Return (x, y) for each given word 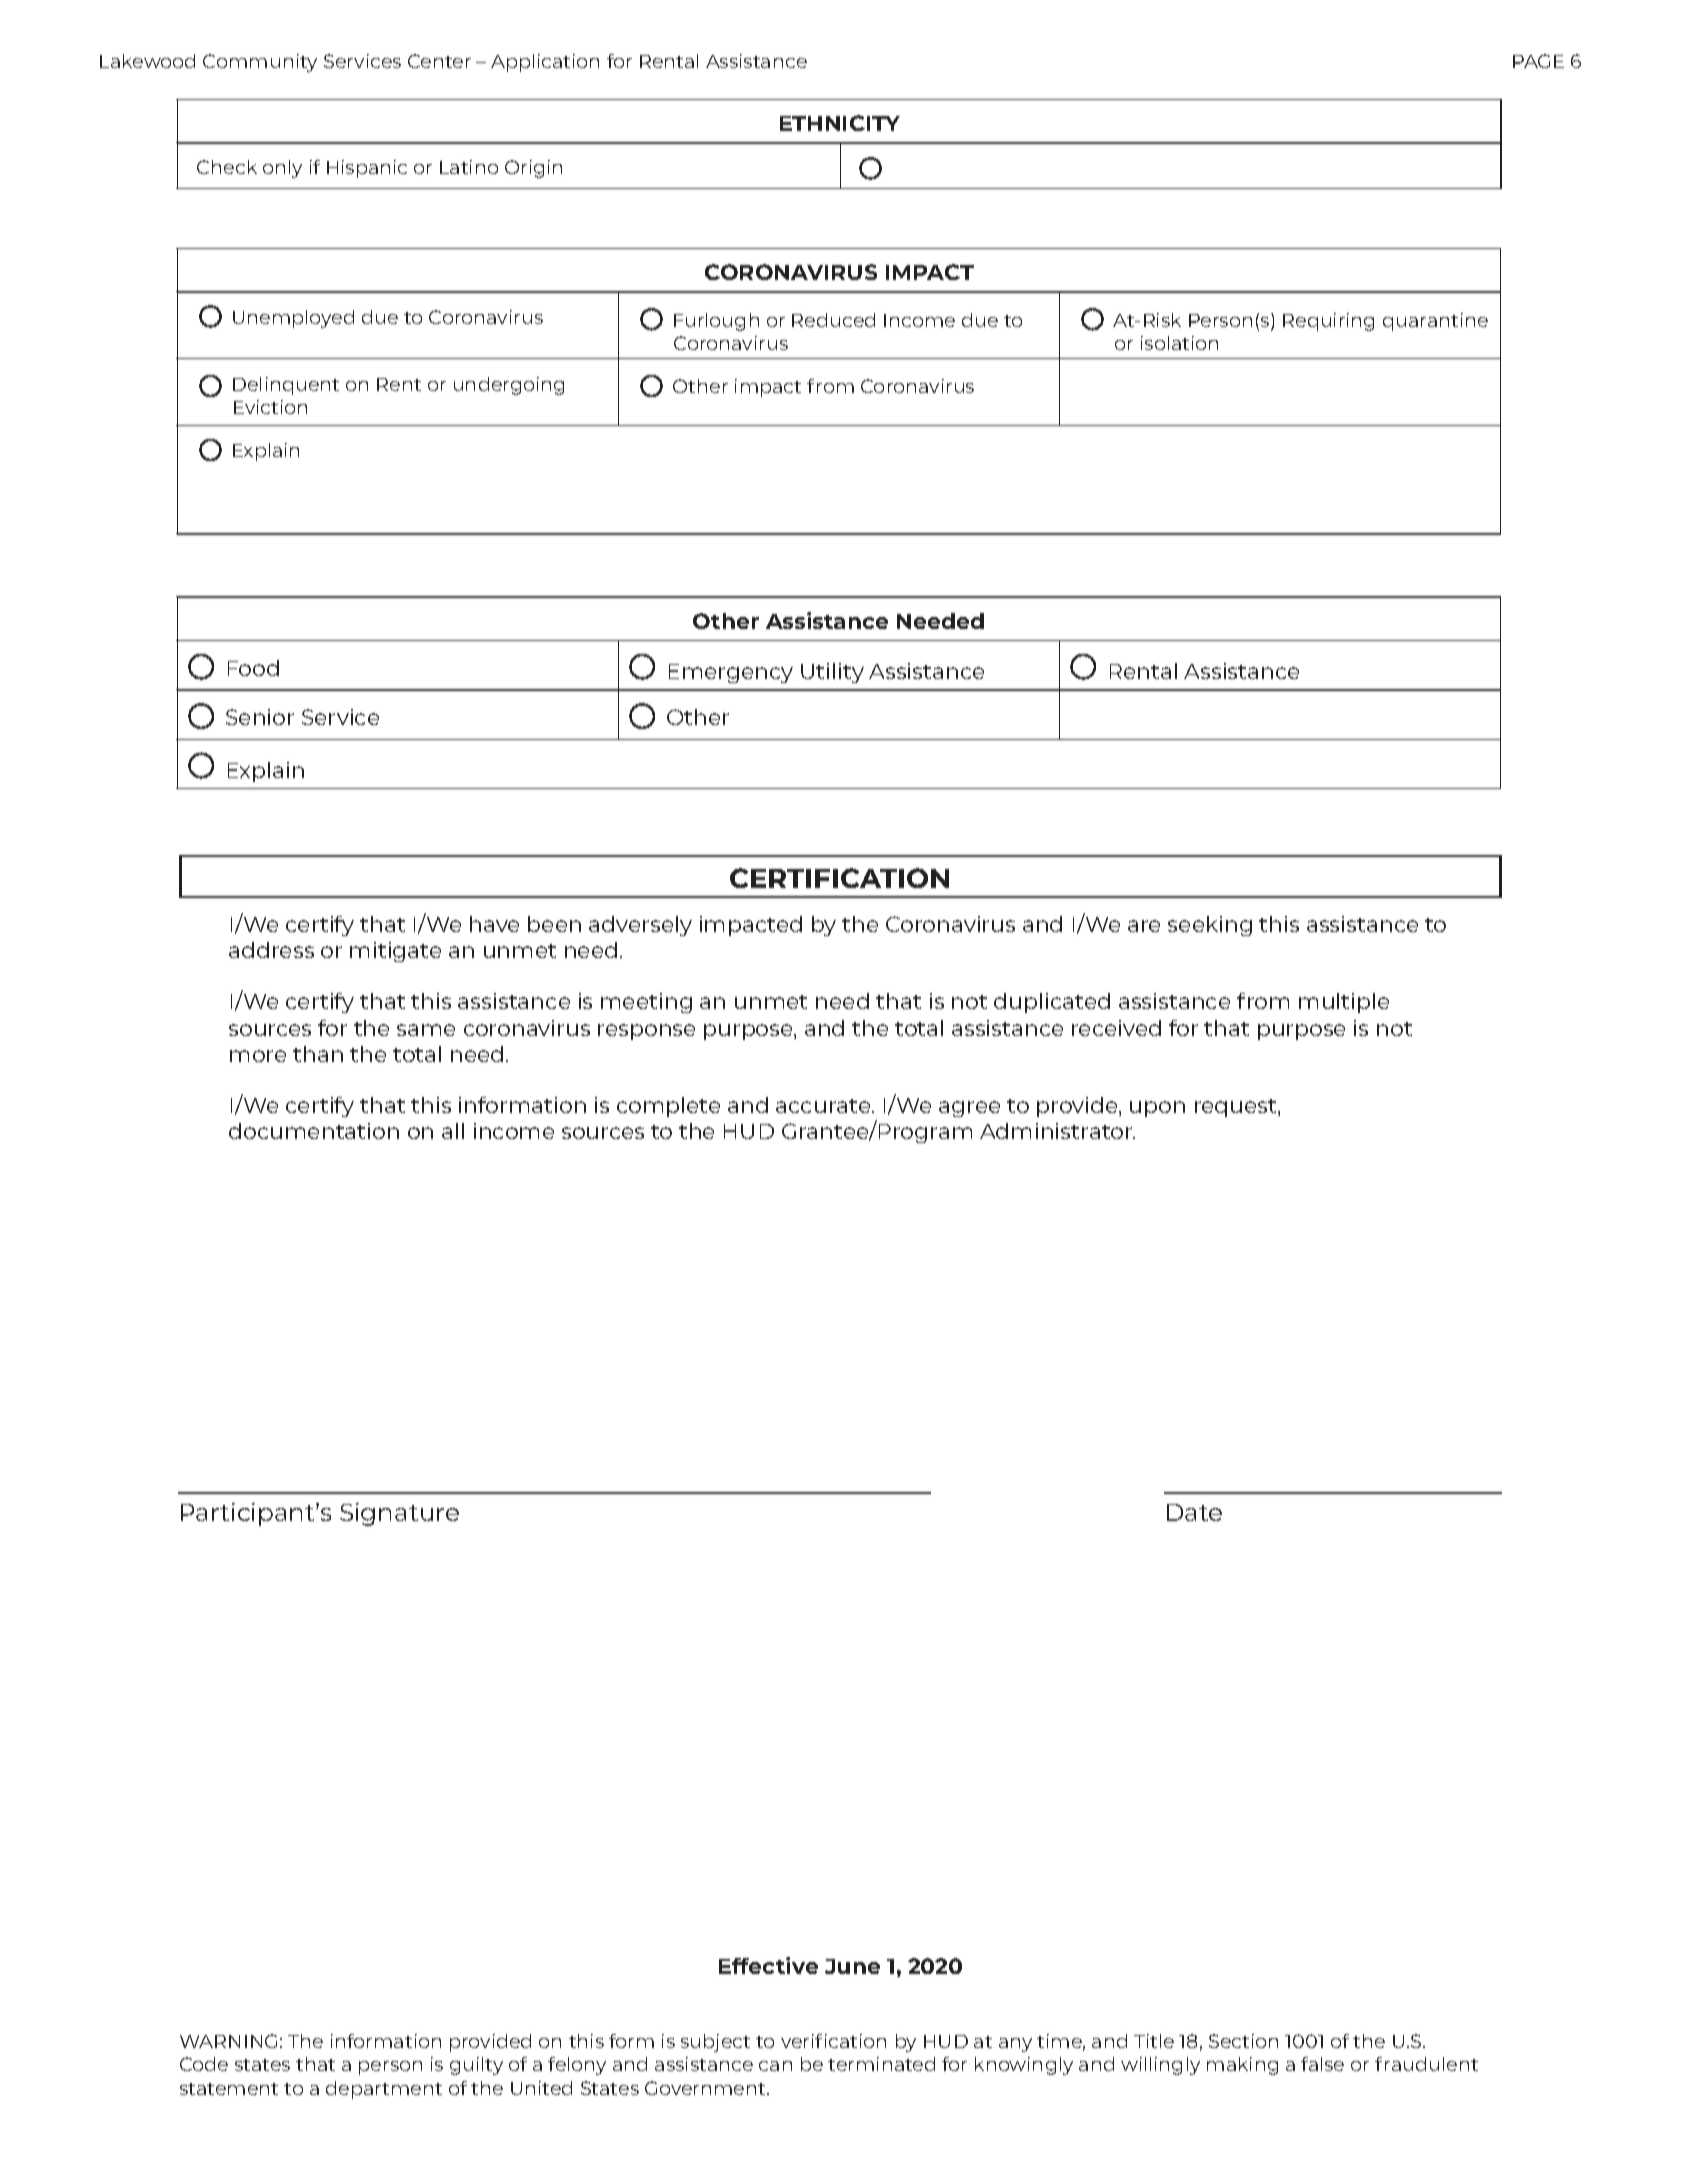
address (271, 950)
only (282, 169)
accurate (824, 1106)
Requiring (1328, 322)
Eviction (270, 407)
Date (1194, 1512)
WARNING (228, 2041)
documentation (314, 1131)
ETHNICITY (840, 123)
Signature (399, 1514)
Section (1243, 2041)
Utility (832, 673)
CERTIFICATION (839, 878)
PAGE (1538, 61)
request (1237, 1108)
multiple (1344, 1003)
